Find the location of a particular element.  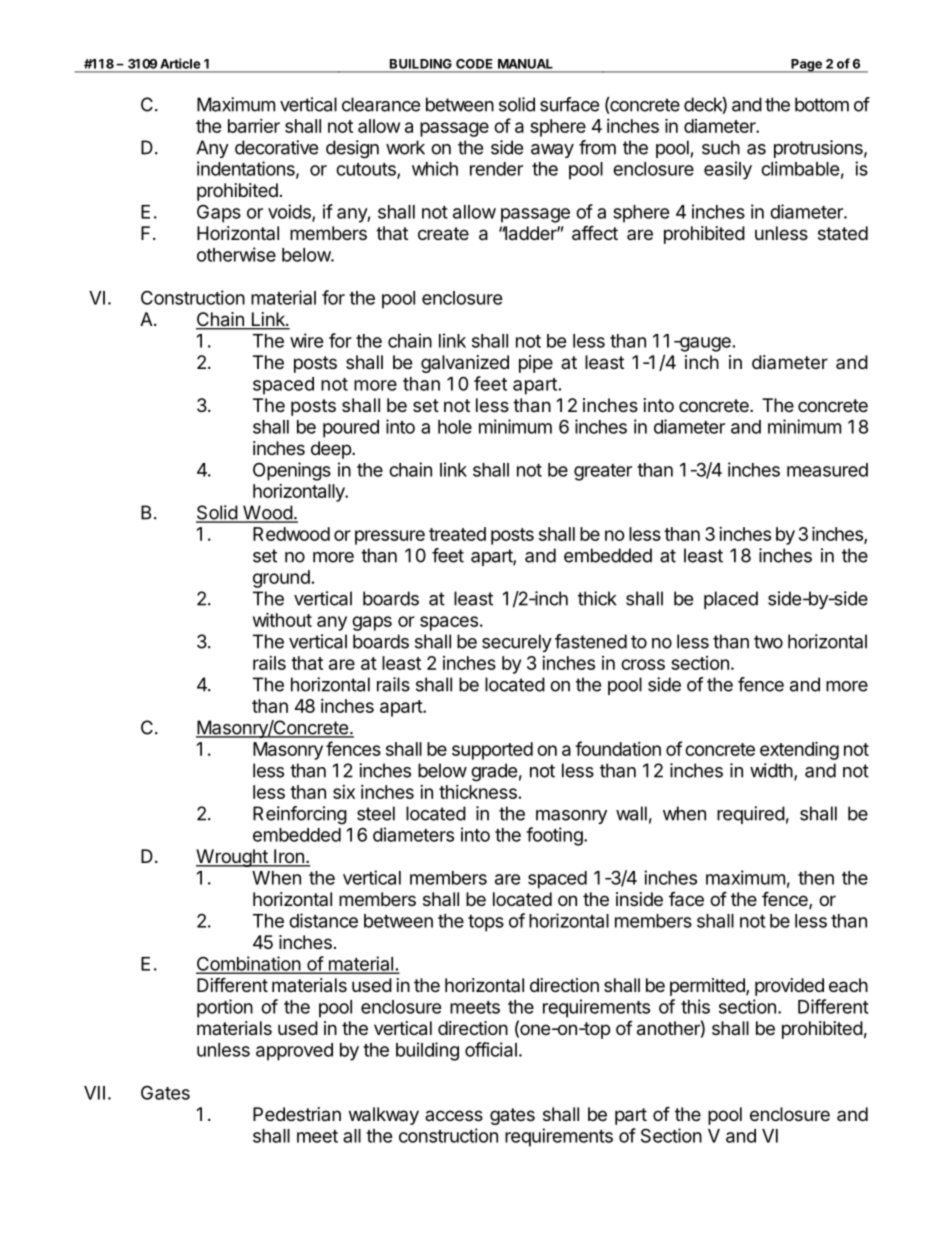

Article is located at coordinates (180, 63).
